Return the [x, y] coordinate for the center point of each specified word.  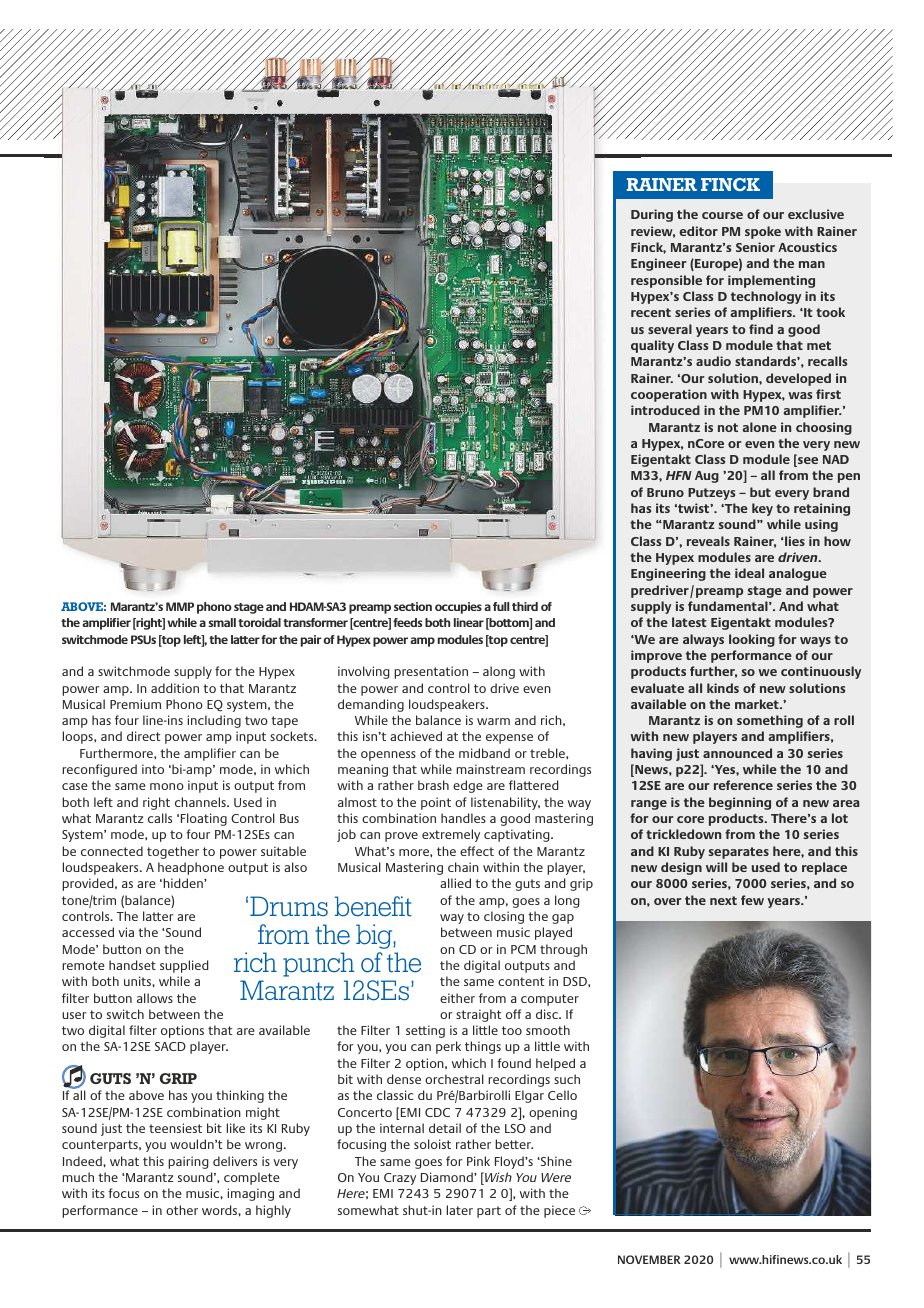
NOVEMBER [649, 1259]
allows [155, 998]
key [762, 509]
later [460, 1210]
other [182, 1210]
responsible [666, 281]
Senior [755, 247]
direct [144, 736]
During [652, 215]
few [752, 900]
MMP [180, 606]
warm [493, 721]
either [457, 998]
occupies [458, 608]
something [770, 721]
